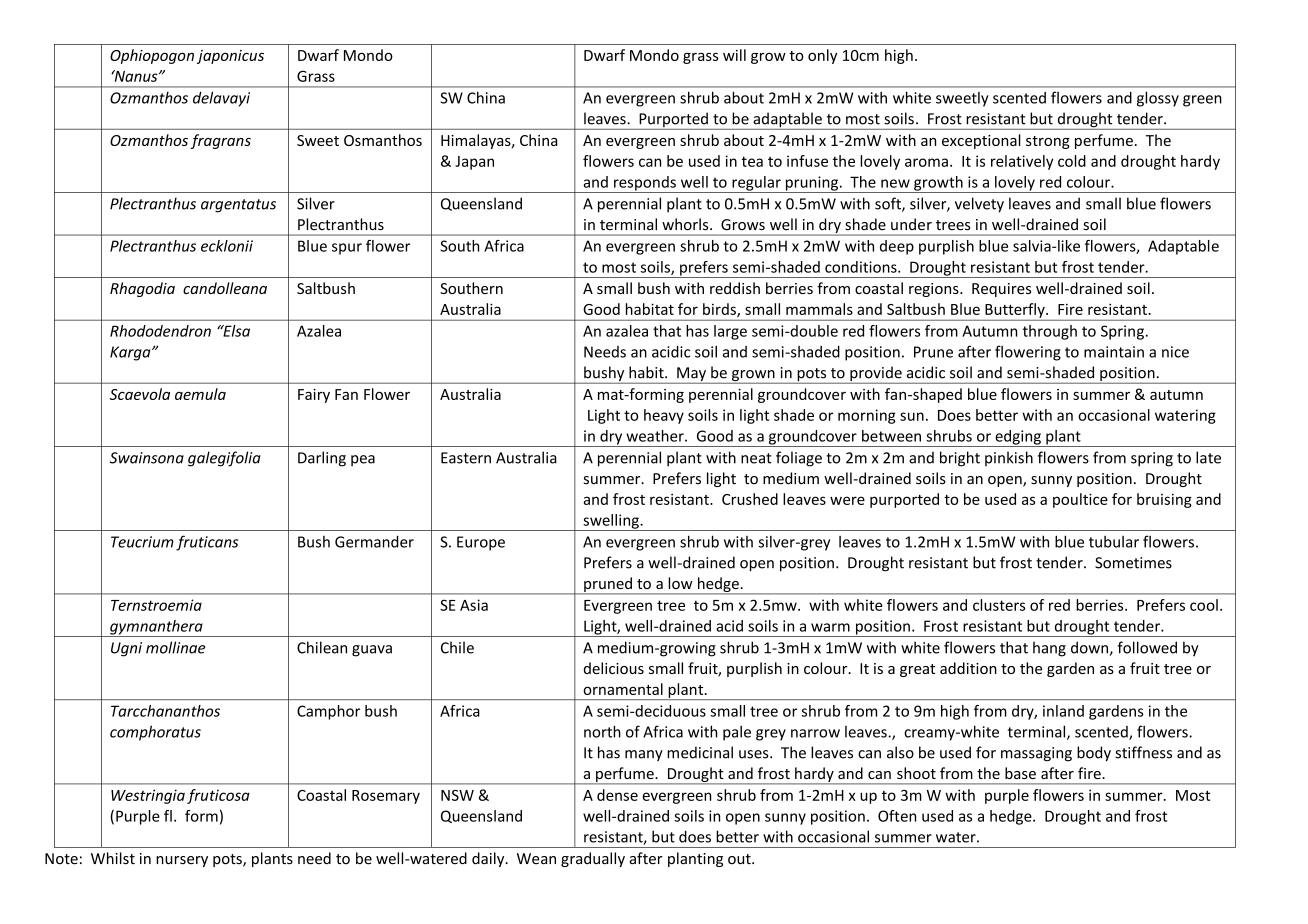 The width and height of the page is (1308, 924). I want to click on Darling, so click(322, 459).
